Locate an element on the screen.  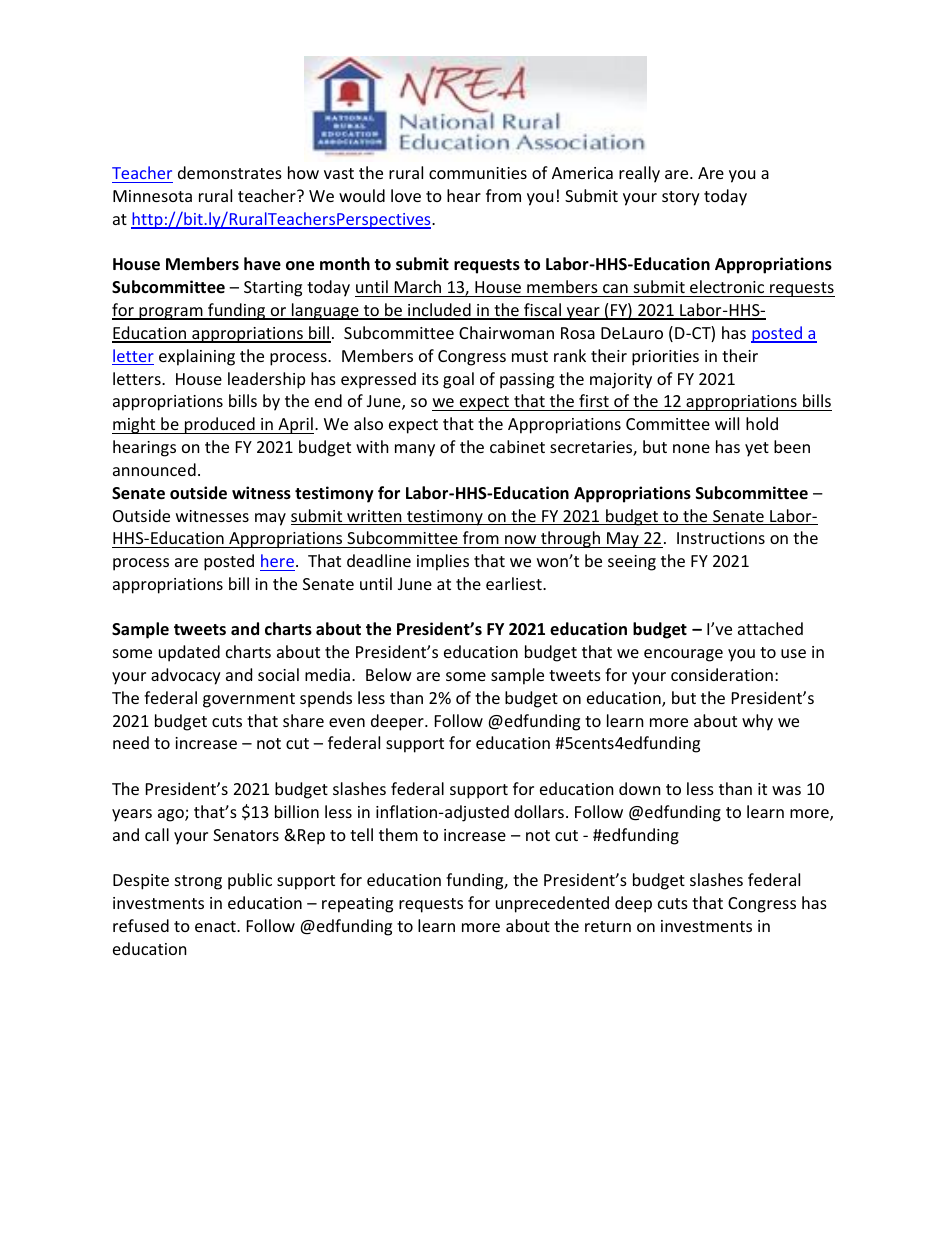
demonstrates is located at coordinates (230, 172).
